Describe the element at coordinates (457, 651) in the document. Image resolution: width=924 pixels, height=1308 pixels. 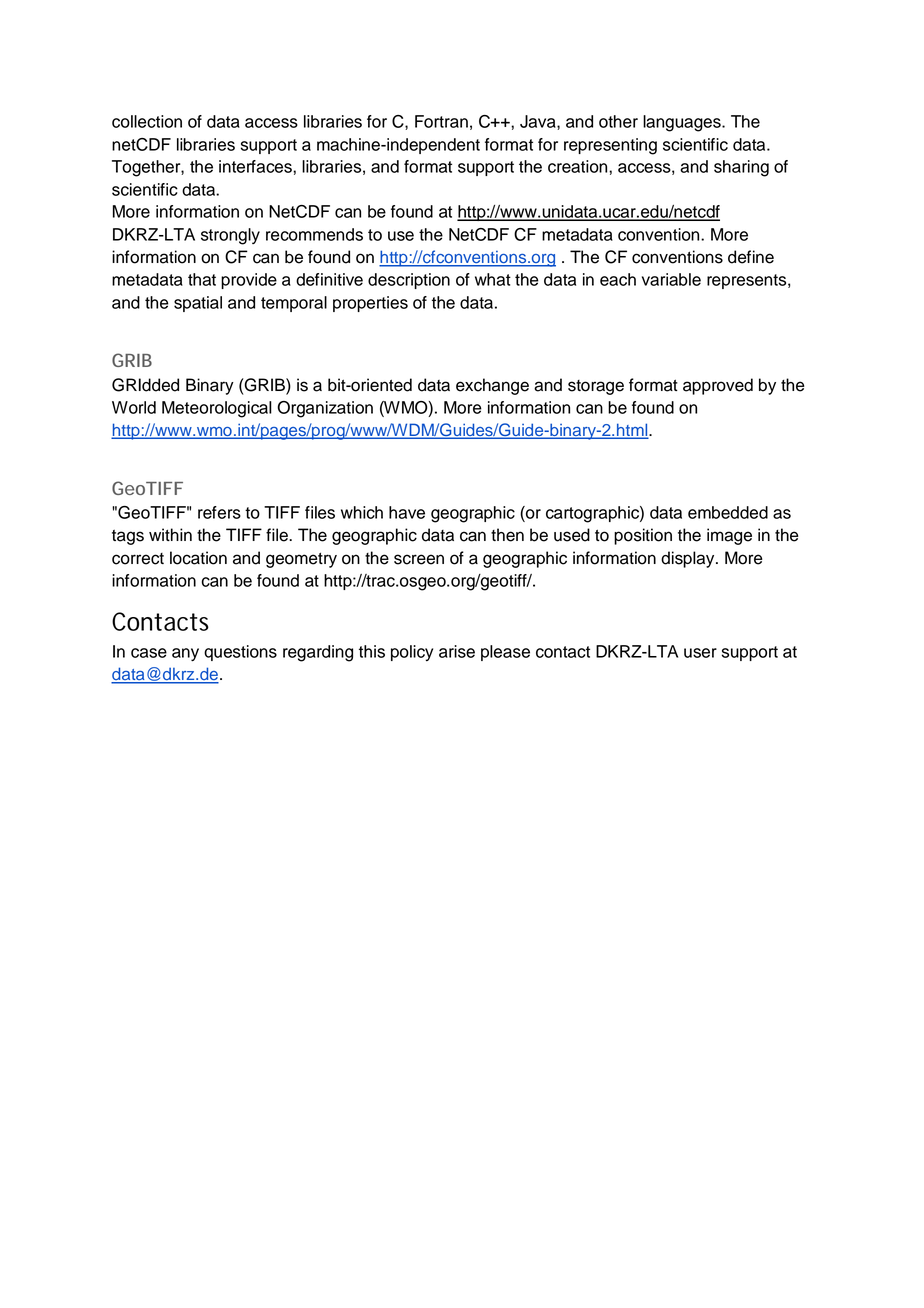
I see `arise` at that location.
